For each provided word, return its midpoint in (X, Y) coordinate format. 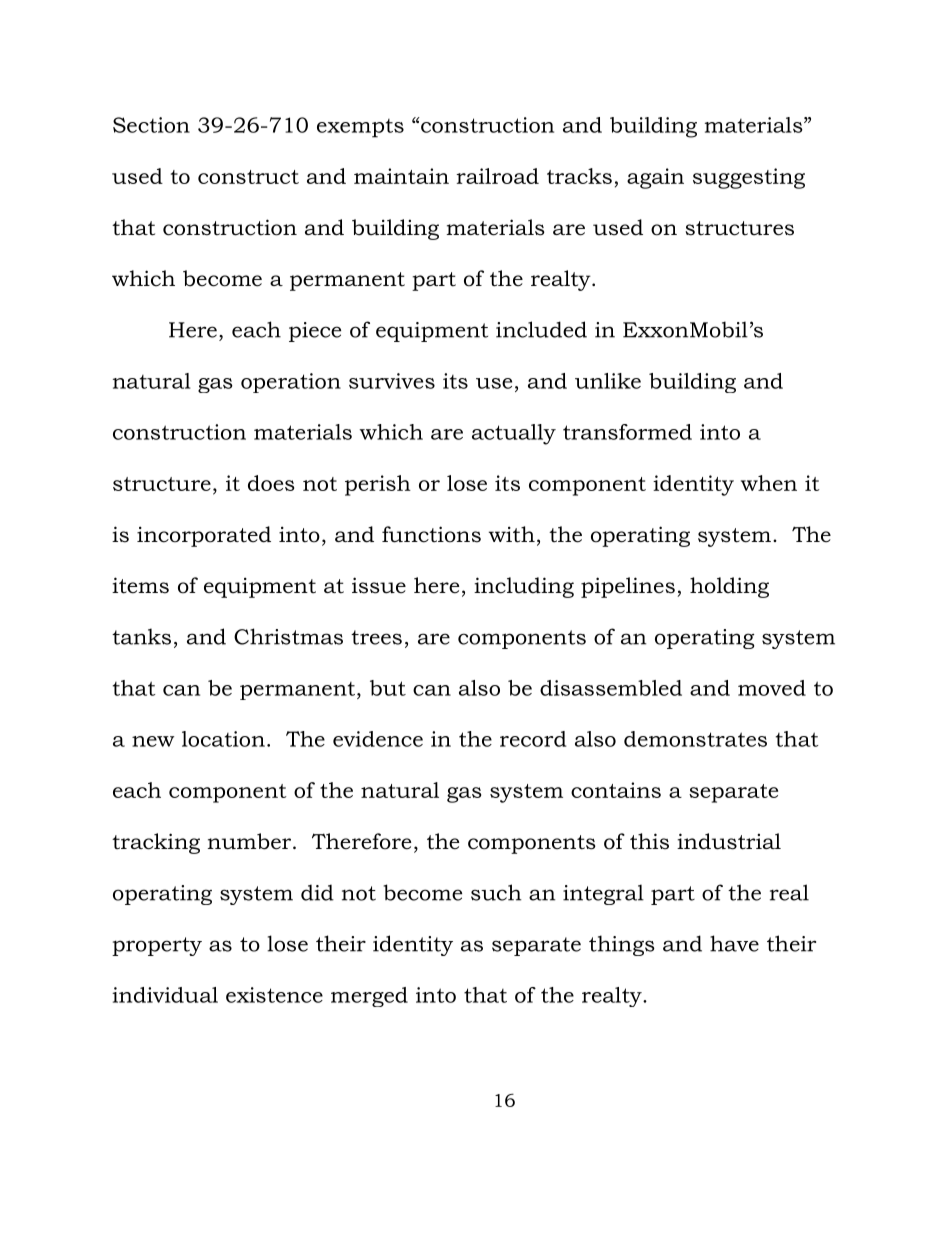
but (388, 688)
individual (165, 995)
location (223, 739)
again (655, 178)
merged (369, 997)
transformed (627, 432)
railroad (497, 176)
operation (291, 383)
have (734, 943)
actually (514, 434)
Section (151, 125)
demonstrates (695, 739)
